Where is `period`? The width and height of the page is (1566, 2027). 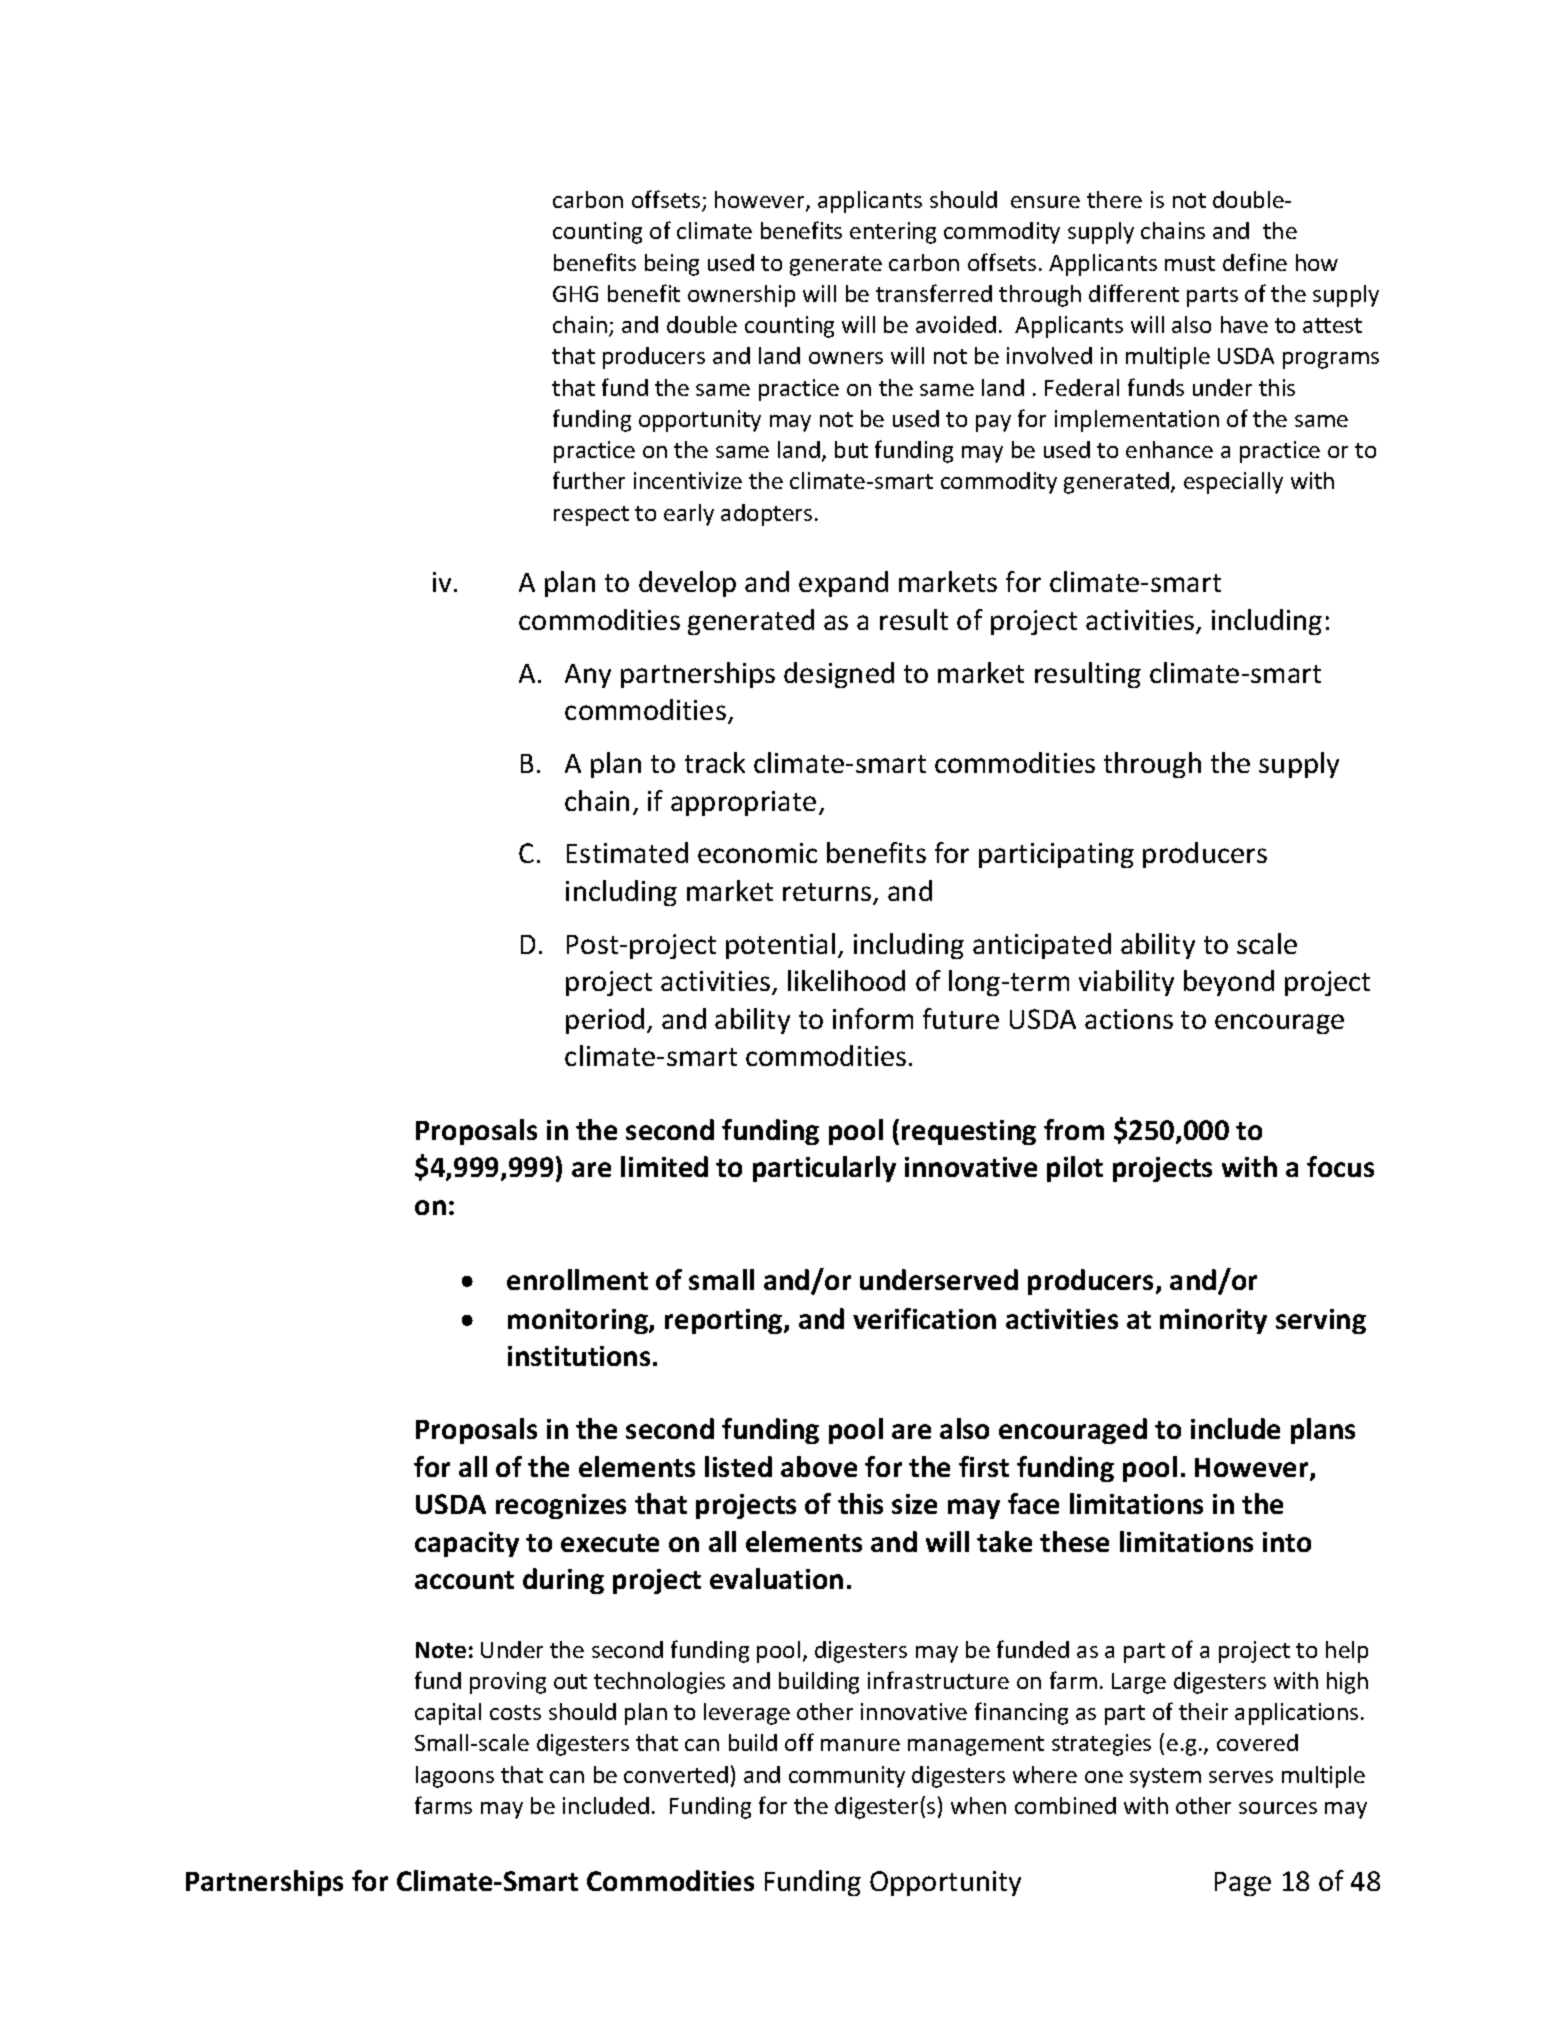
period is located at coordinates (605, 1021).
